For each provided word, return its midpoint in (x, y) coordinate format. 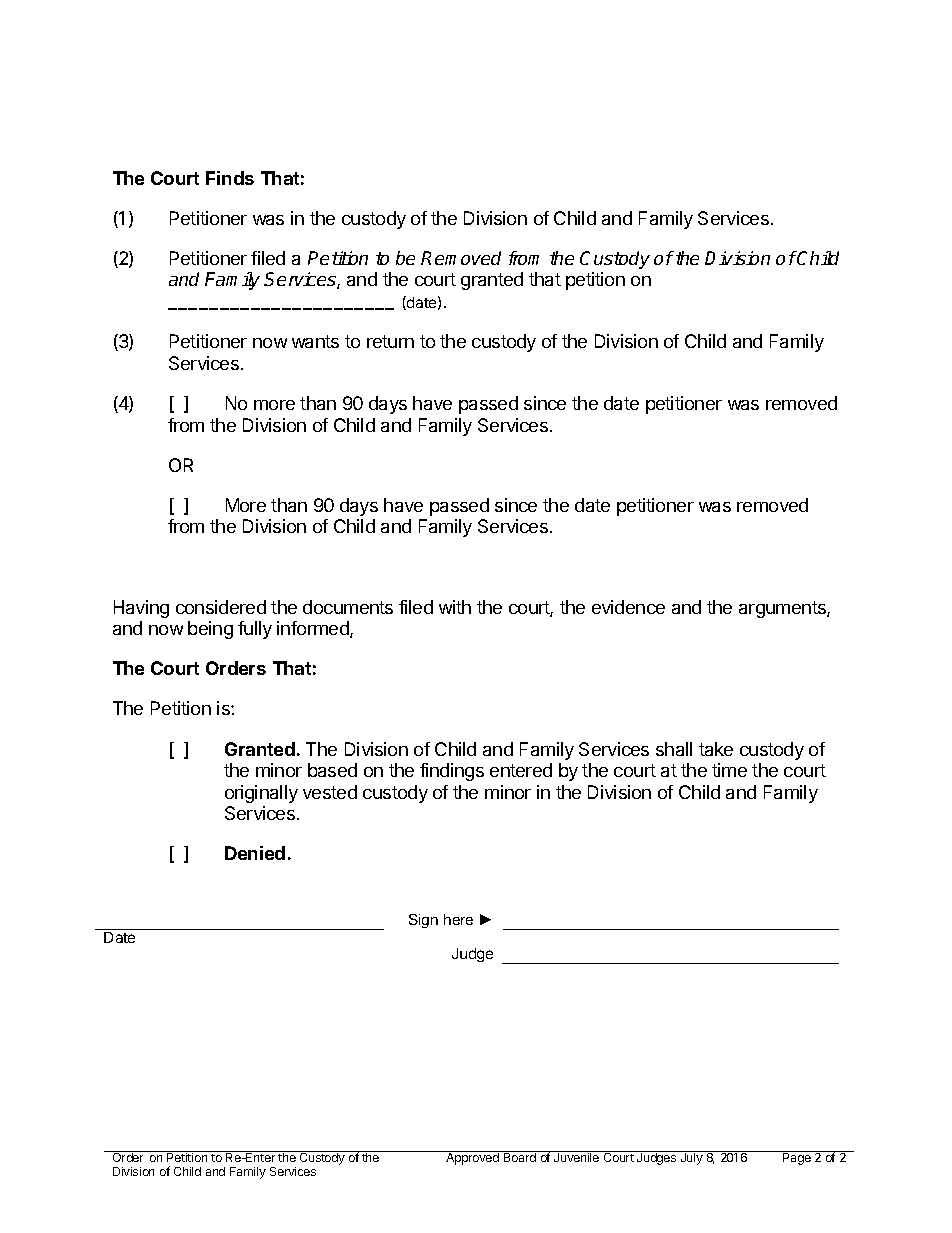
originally (261, 794)
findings (452, 772)
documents (348, 607)
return (390, 341)
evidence (628, 607)
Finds (230, 178)
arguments (783, 609)
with (455, 607)
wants (315, 341)
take (716, 749)
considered (221, 607)
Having (141, 609)
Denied (255, 853)
